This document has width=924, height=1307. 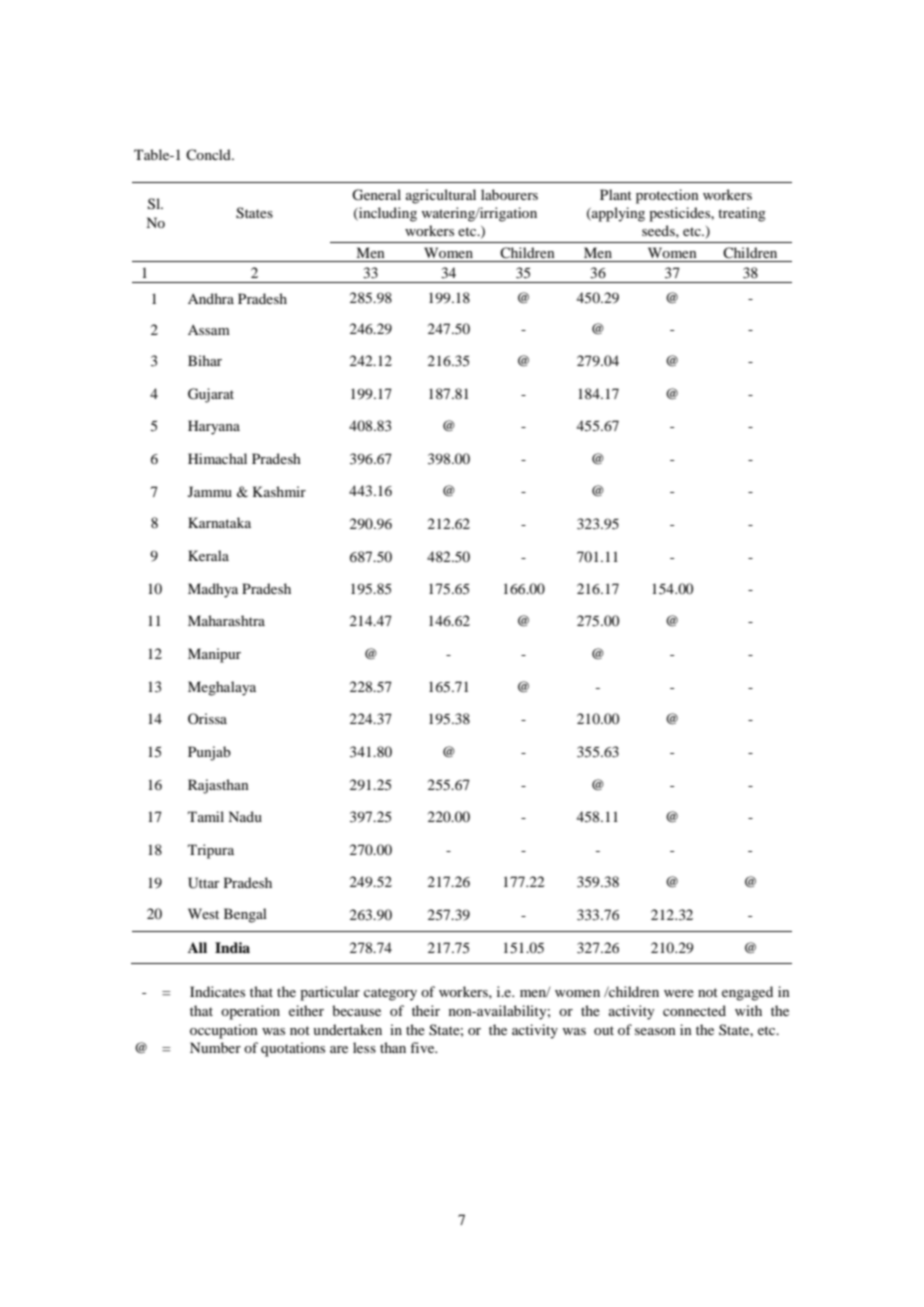 What do you see at coordinates (694, 1010) in the document?
I see `connected` at bounding box center [694, 1010].
